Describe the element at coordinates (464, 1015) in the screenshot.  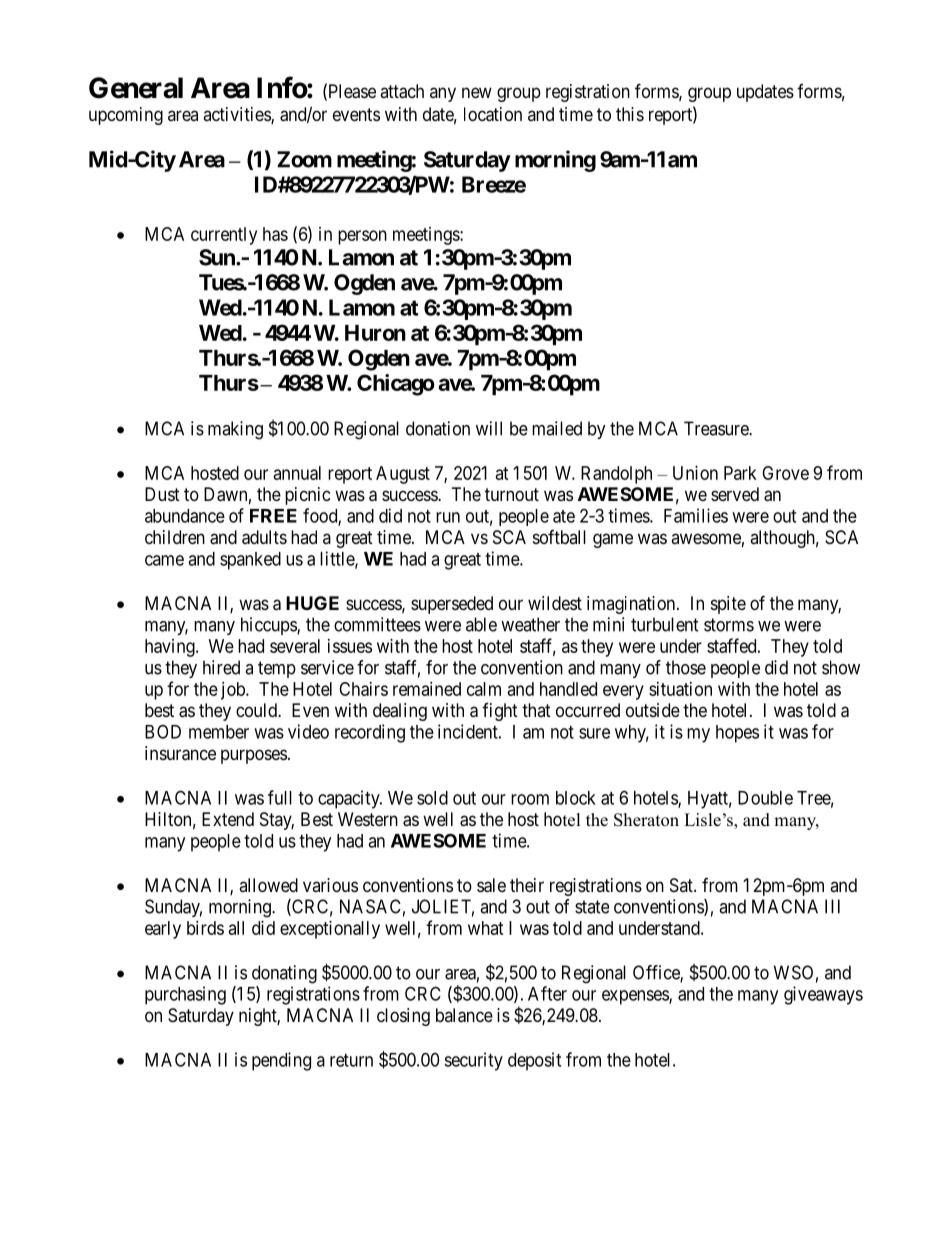
I see `balance` at that location.
